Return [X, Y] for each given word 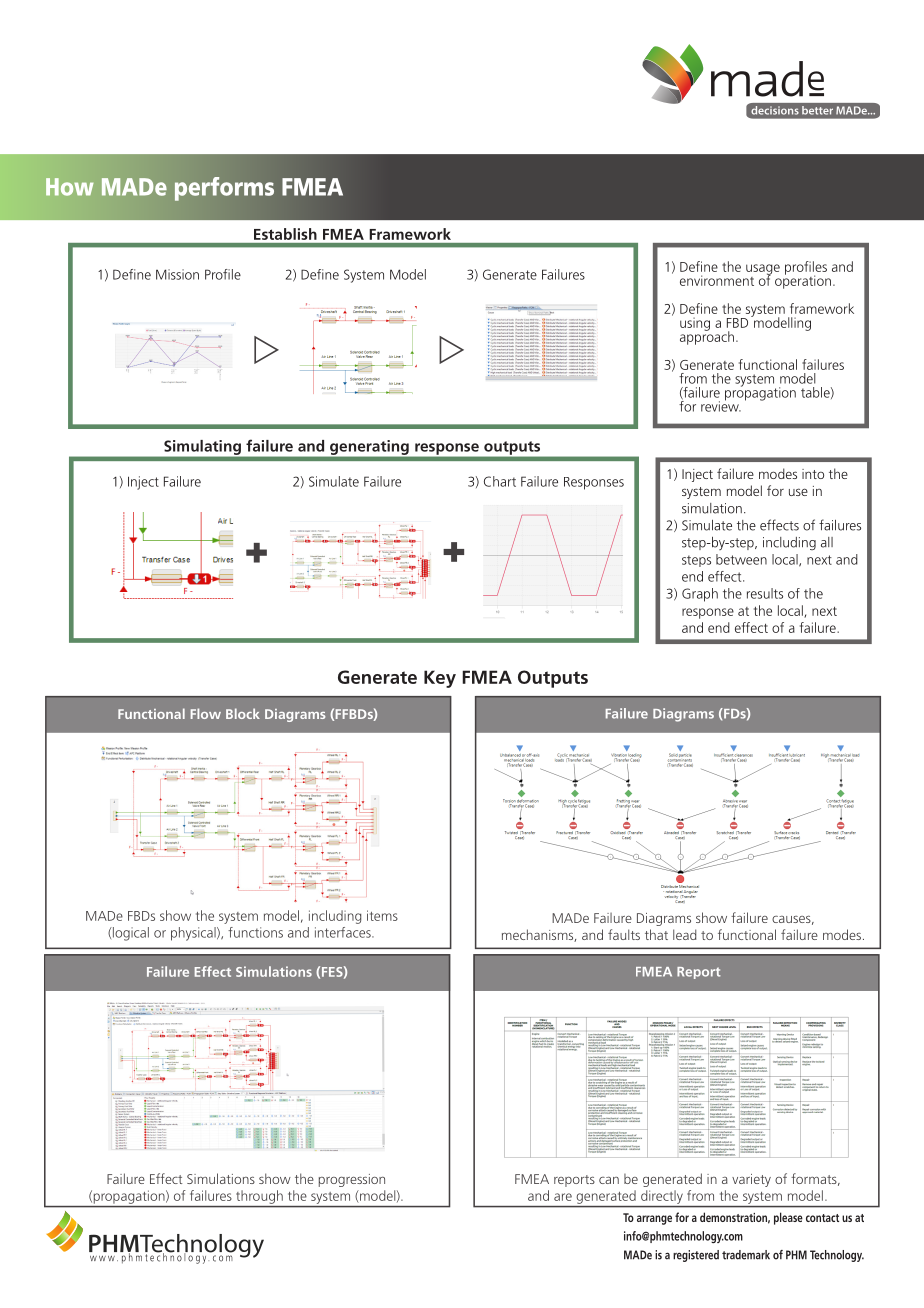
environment [717, 280]
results [765, 593]
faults [624, 934]
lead [684, 934]
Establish [285, 234]
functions [255, 932]
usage [763, 270]
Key [440, 679]
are [563, 1197]
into [813, 474]
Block [243, 713]
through [260, 1197]
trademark [746, 1255]
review [721, 405]
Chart [500, 481]
